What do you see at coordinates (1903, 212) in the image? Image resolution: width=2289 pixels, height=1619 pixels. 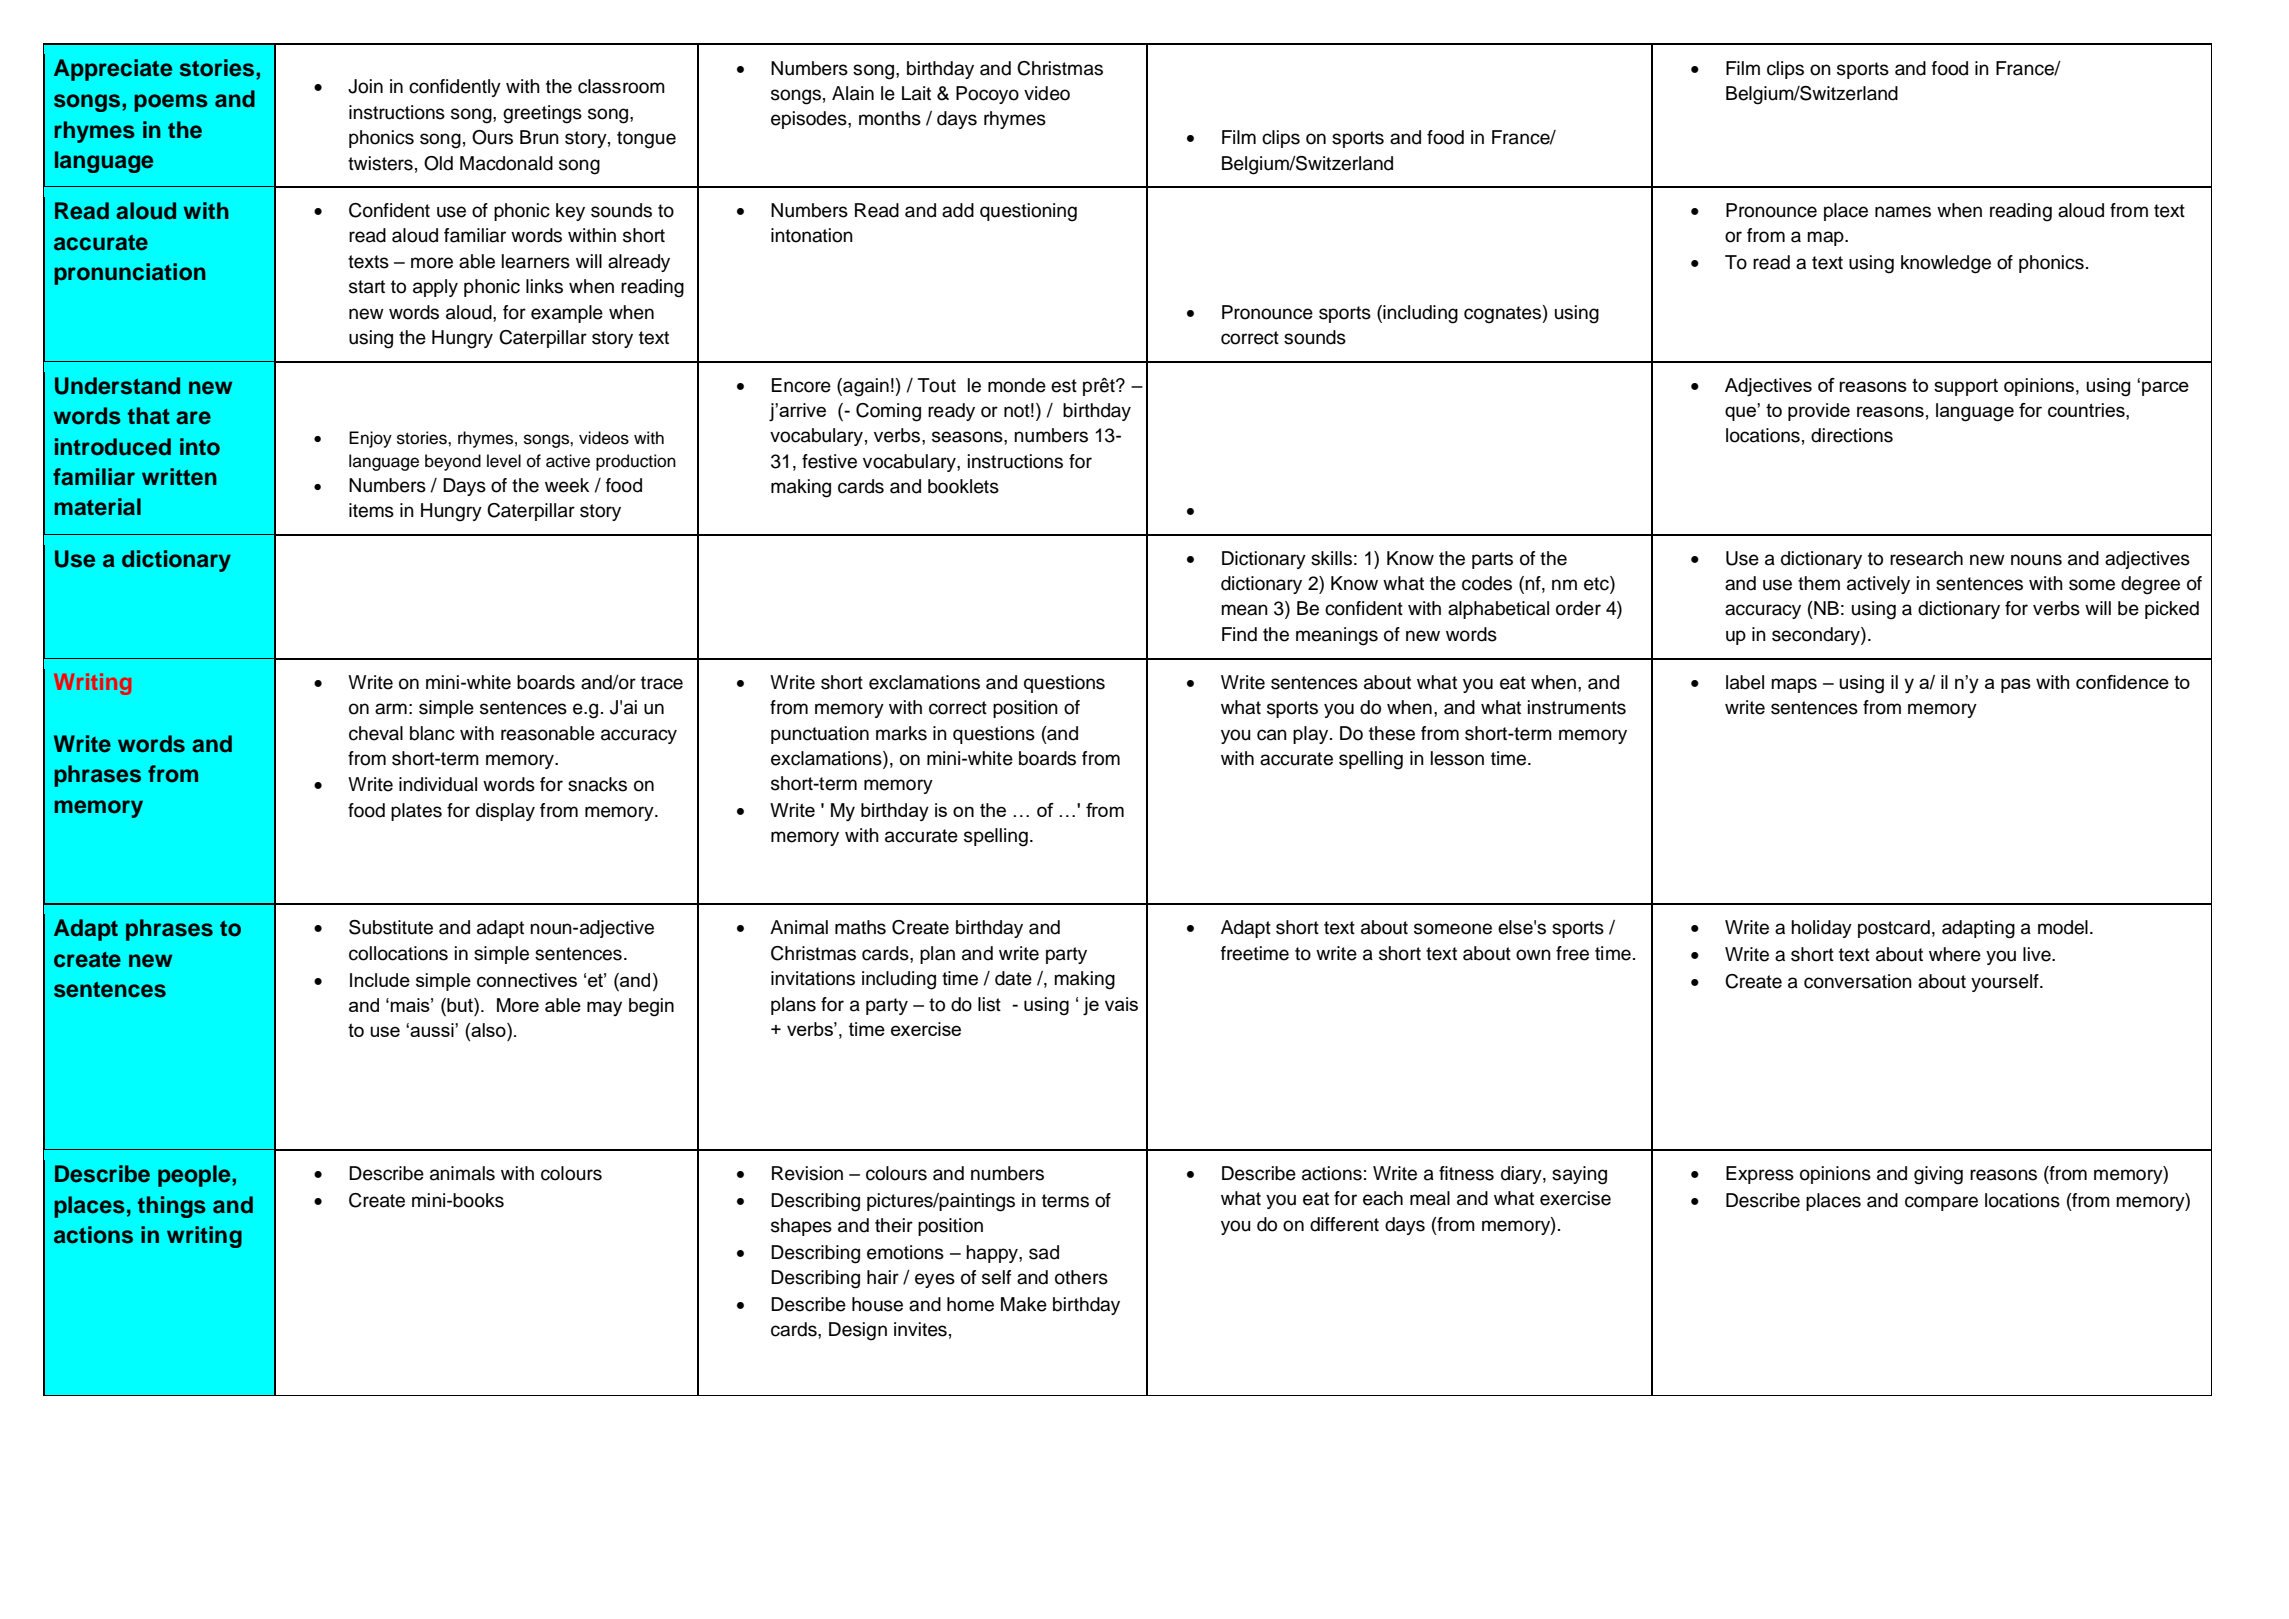 I see `names` at bounding box center [1903, 212].
